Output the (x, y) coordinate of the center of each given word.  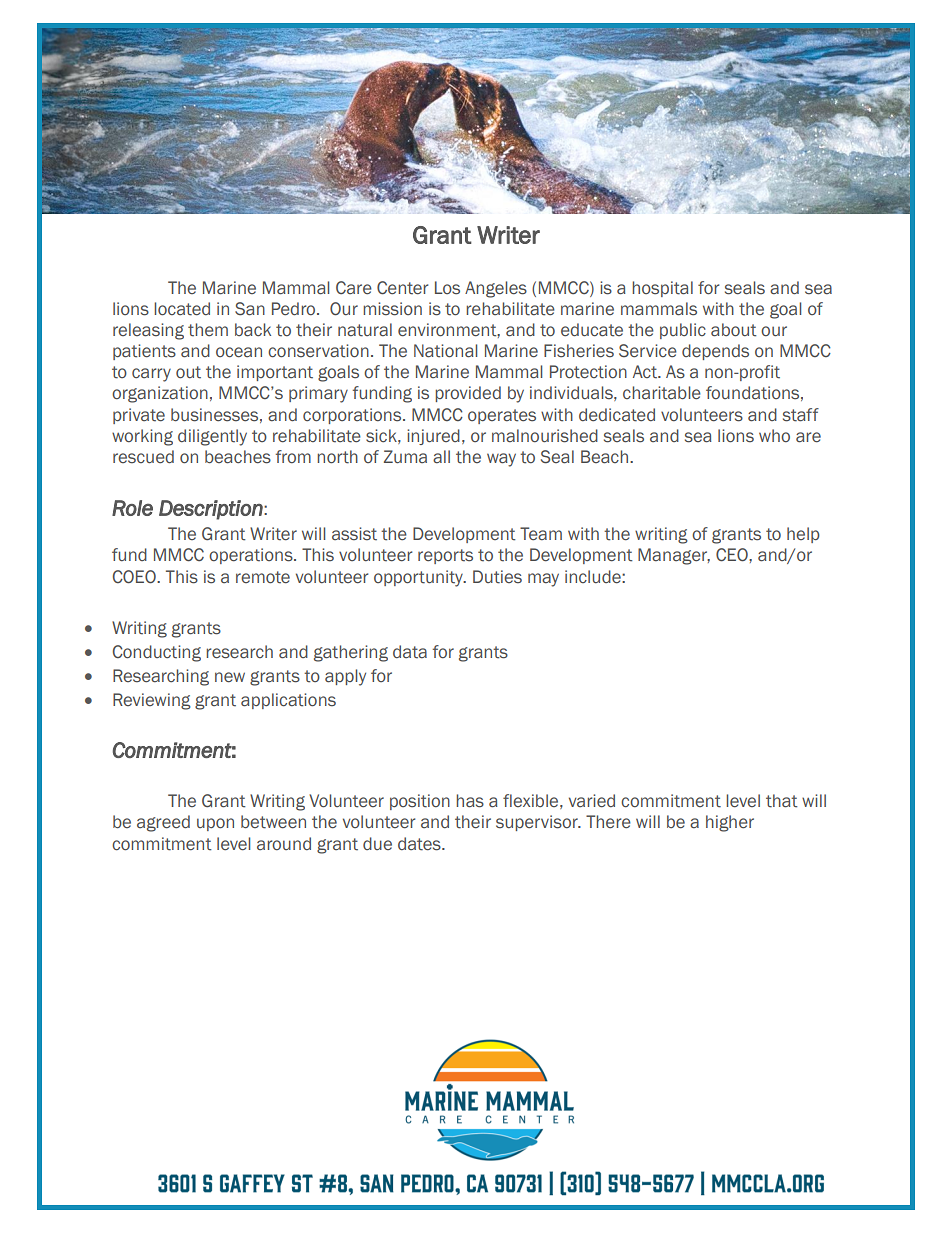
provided (468, 394)
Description (212, 510)
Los (447, 288)
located (182, 309)
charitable (662, 393)
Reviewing (152, 701)
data (410, 652)
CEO (733, 555)
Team (541, 534)
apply (345, 677)
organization (160, 394)
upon (215, 824)
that (782, 801)
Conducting (157, 653)
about (734, 330)
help (803, 535)
